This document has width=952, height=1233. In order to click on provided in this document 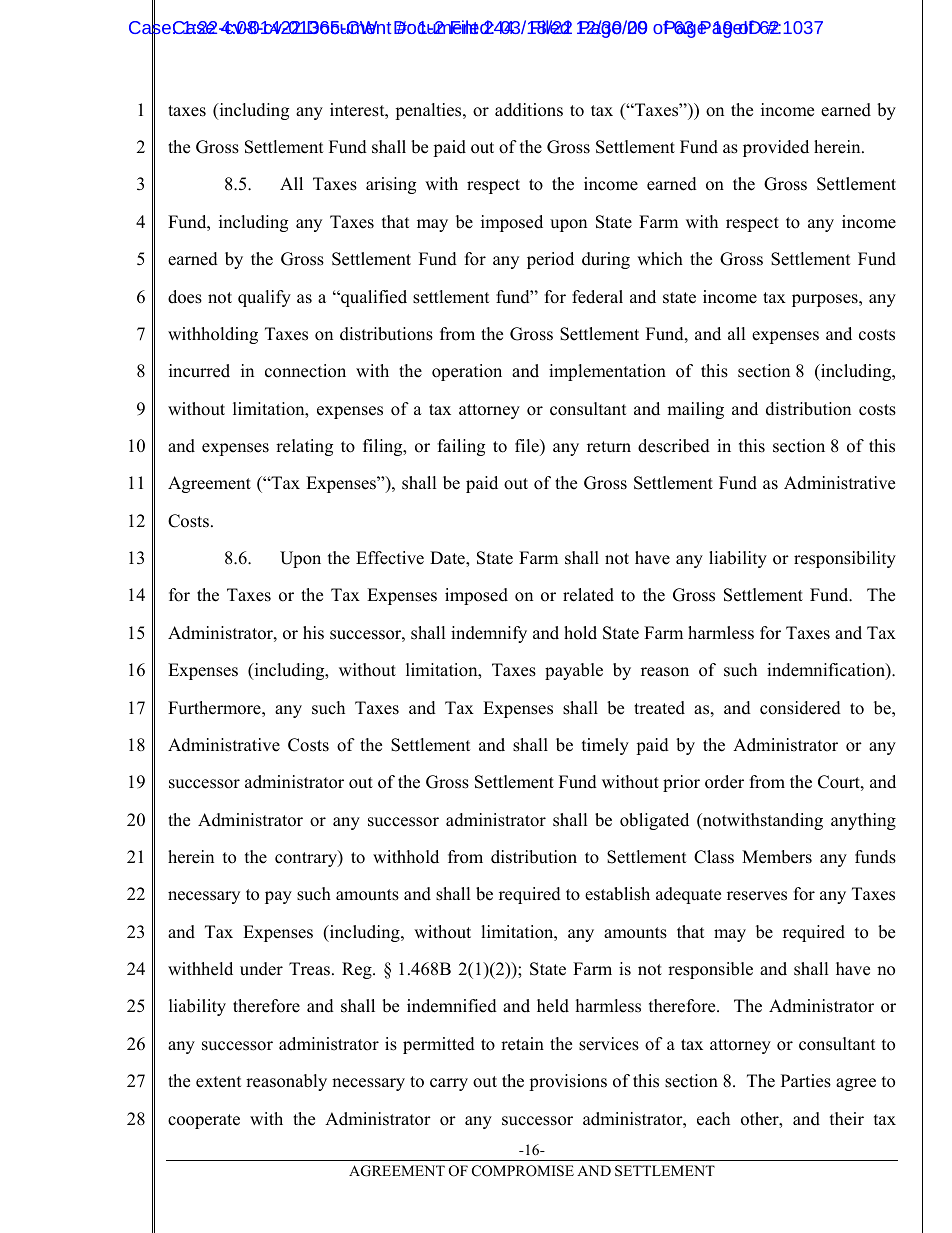, I will do `click(776, 148)`.
